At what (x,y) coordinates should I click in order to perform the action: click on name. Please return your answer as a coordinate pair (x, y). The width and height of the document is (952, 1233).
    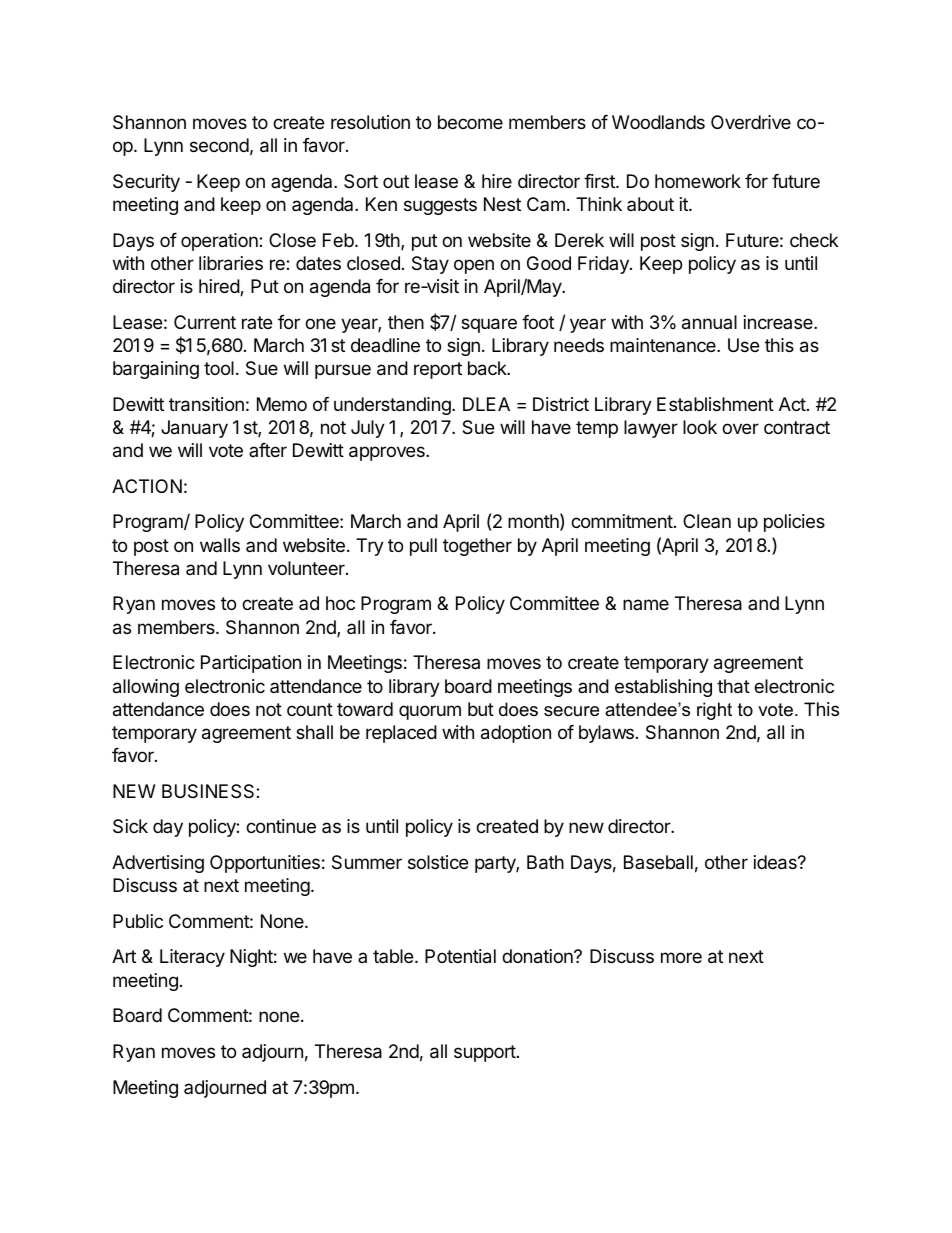
    Looking at the image, I should click on (646, 604).
